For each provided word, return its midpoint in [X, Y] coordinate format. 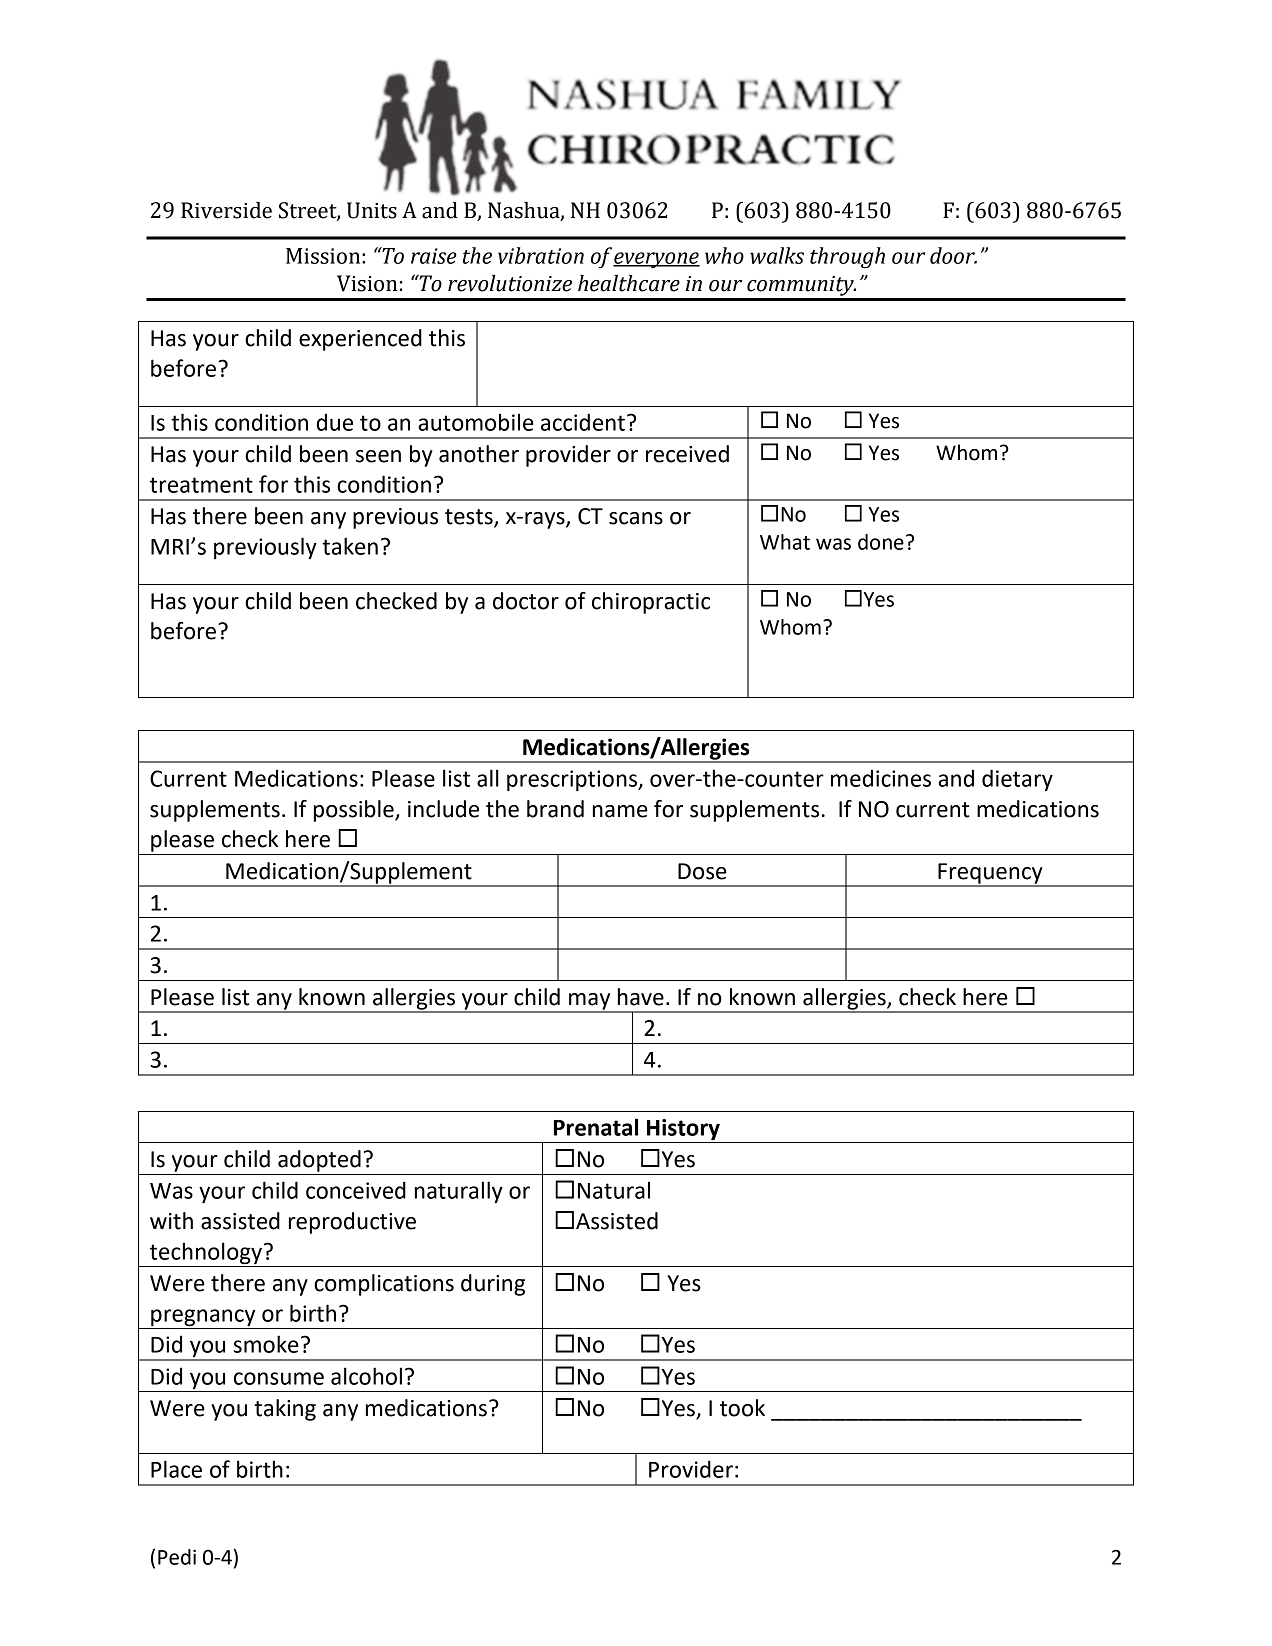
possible [355, 811]
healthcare [629, 283]
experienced [360, 340]
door [953, 255]
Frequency [990, 874]
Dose [702, 871]
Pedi [177, 1557]
